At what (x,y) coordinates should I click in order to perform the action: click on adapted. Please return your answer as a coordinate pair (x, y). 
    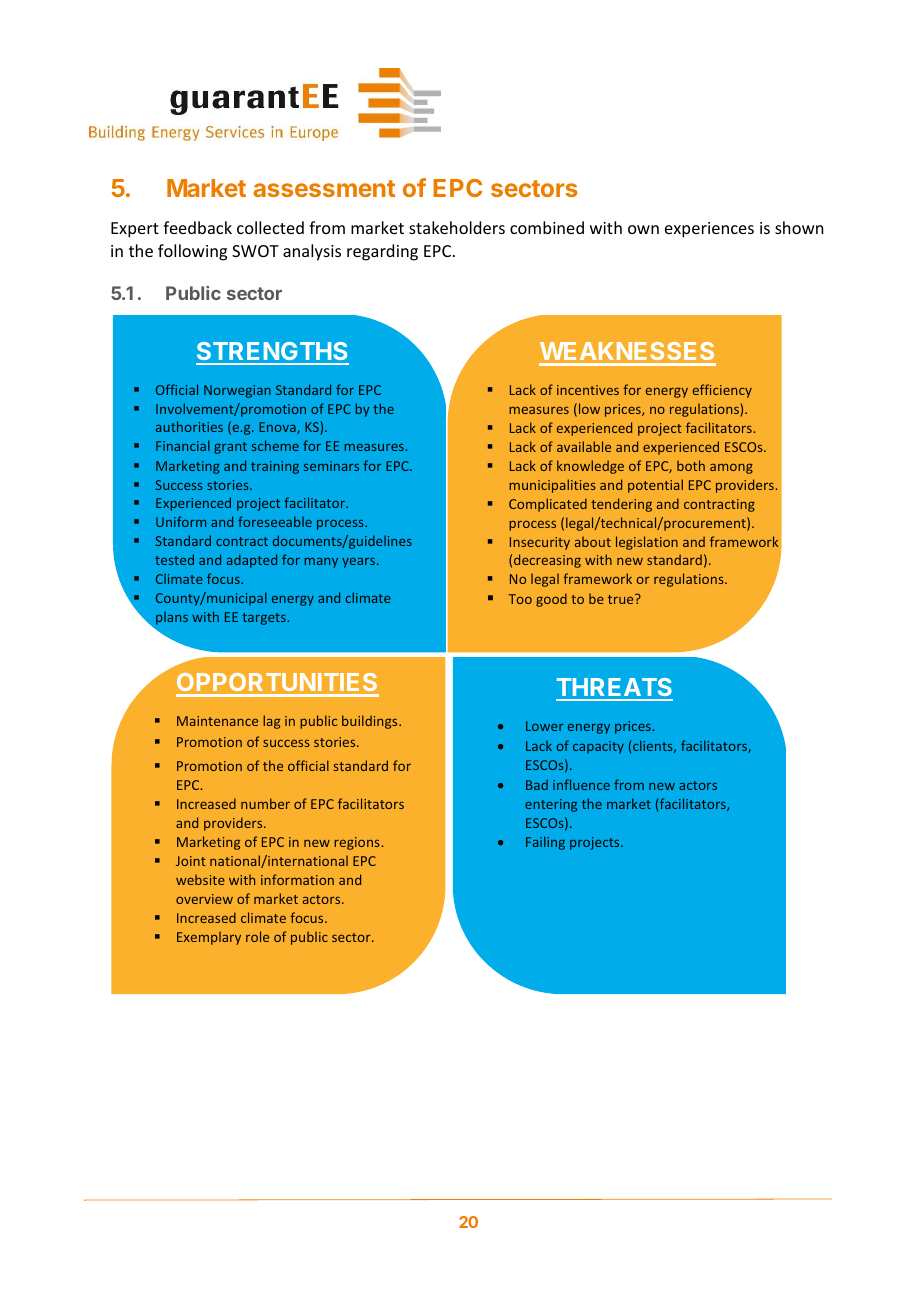
    Looking at the image, I should click on (252, 561).
